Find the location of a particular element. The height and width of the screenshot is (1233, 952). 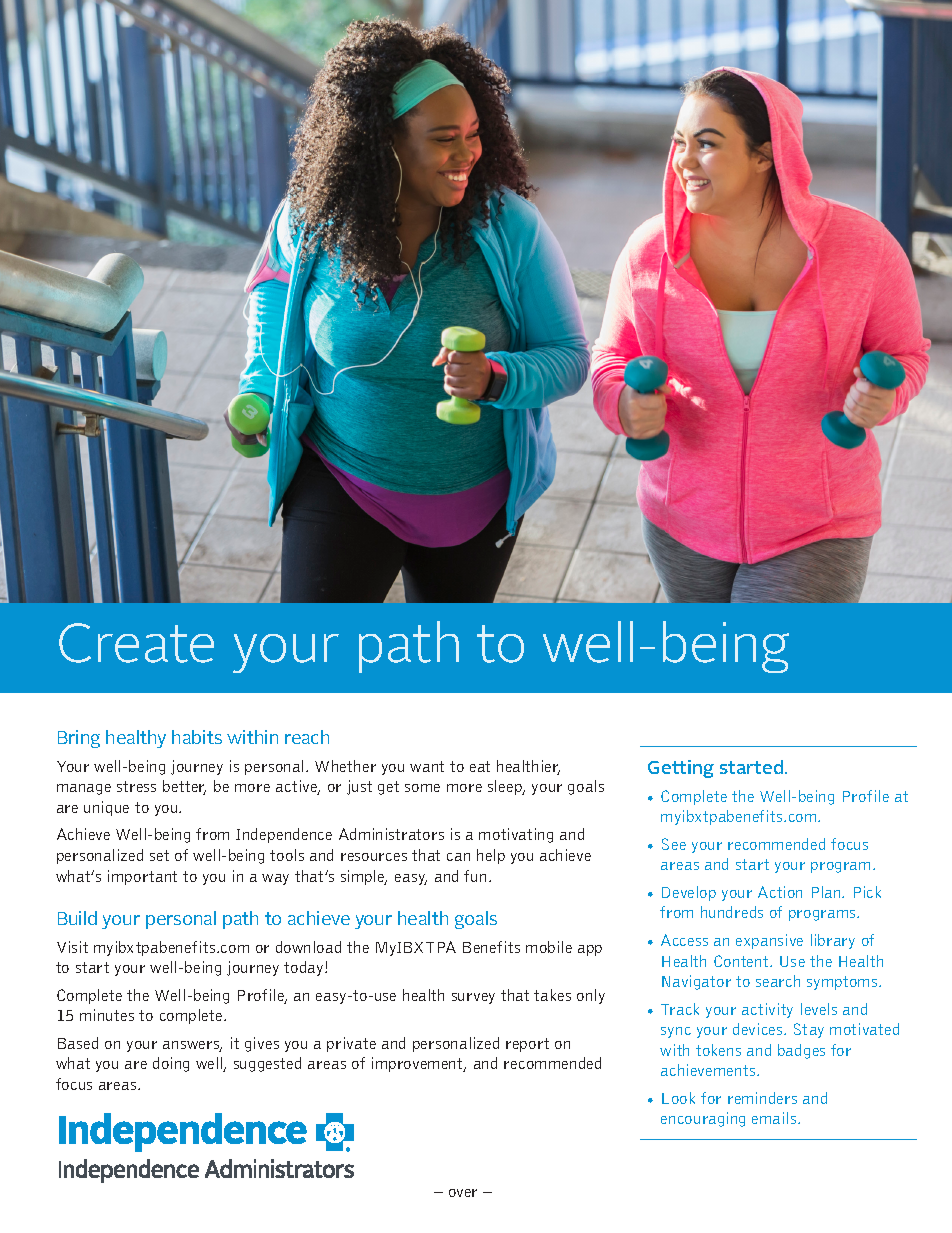

Build is located at coordinates (77, 918).
